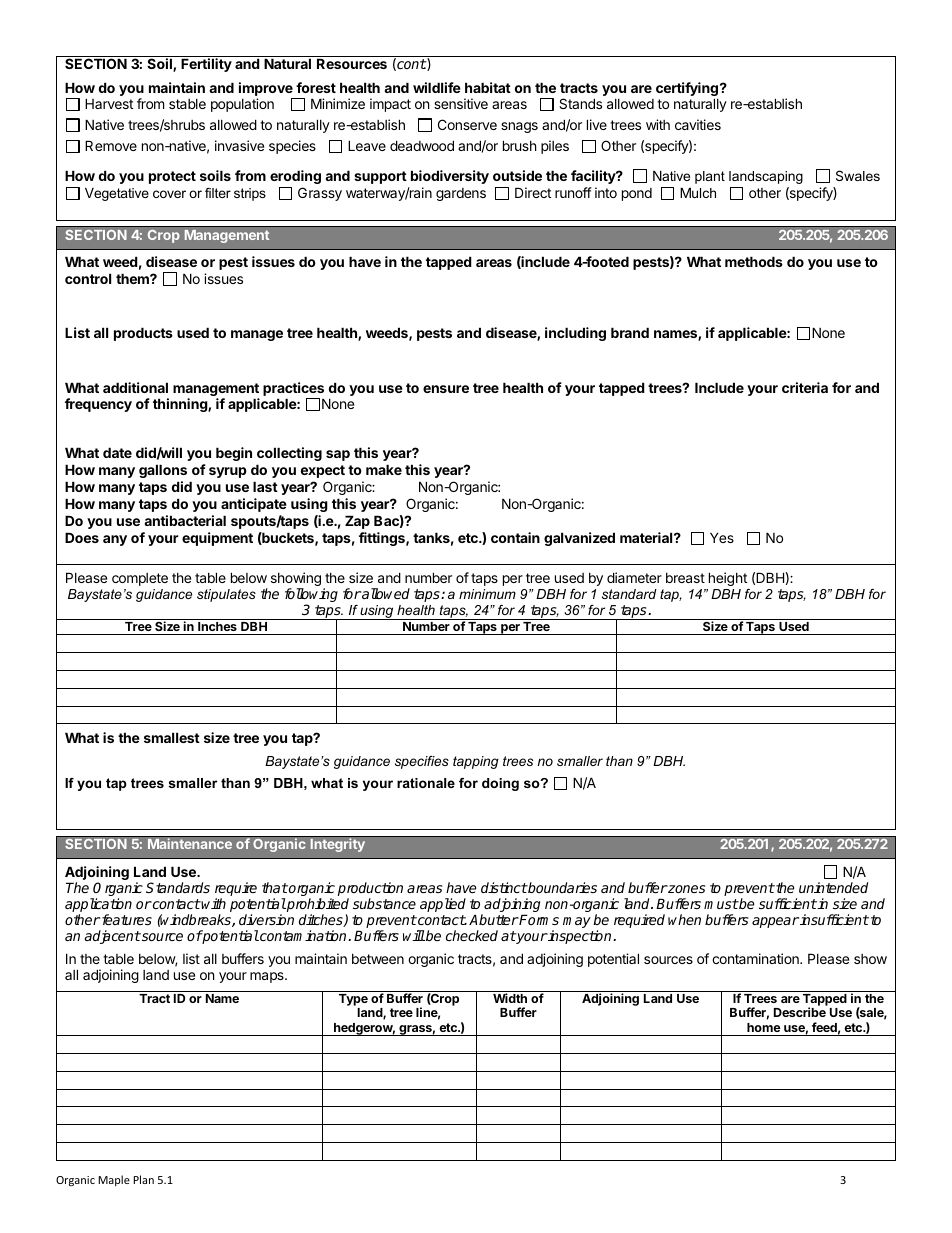 The height and width of the screenshot is (1233, 952). I want to click on criteria, so click(805, 387).
